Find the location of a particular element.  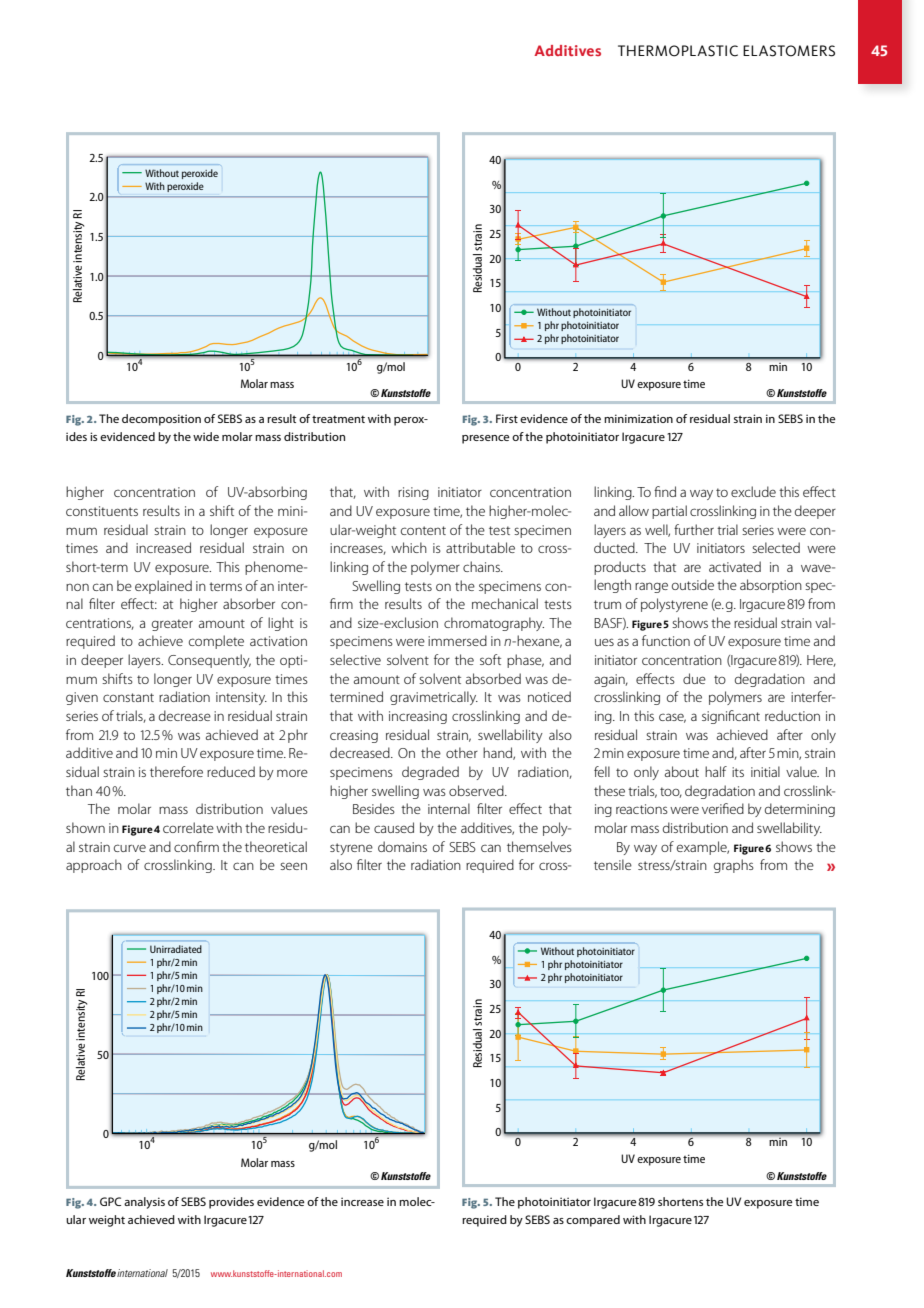

find is located at coordinates (665, 491).
